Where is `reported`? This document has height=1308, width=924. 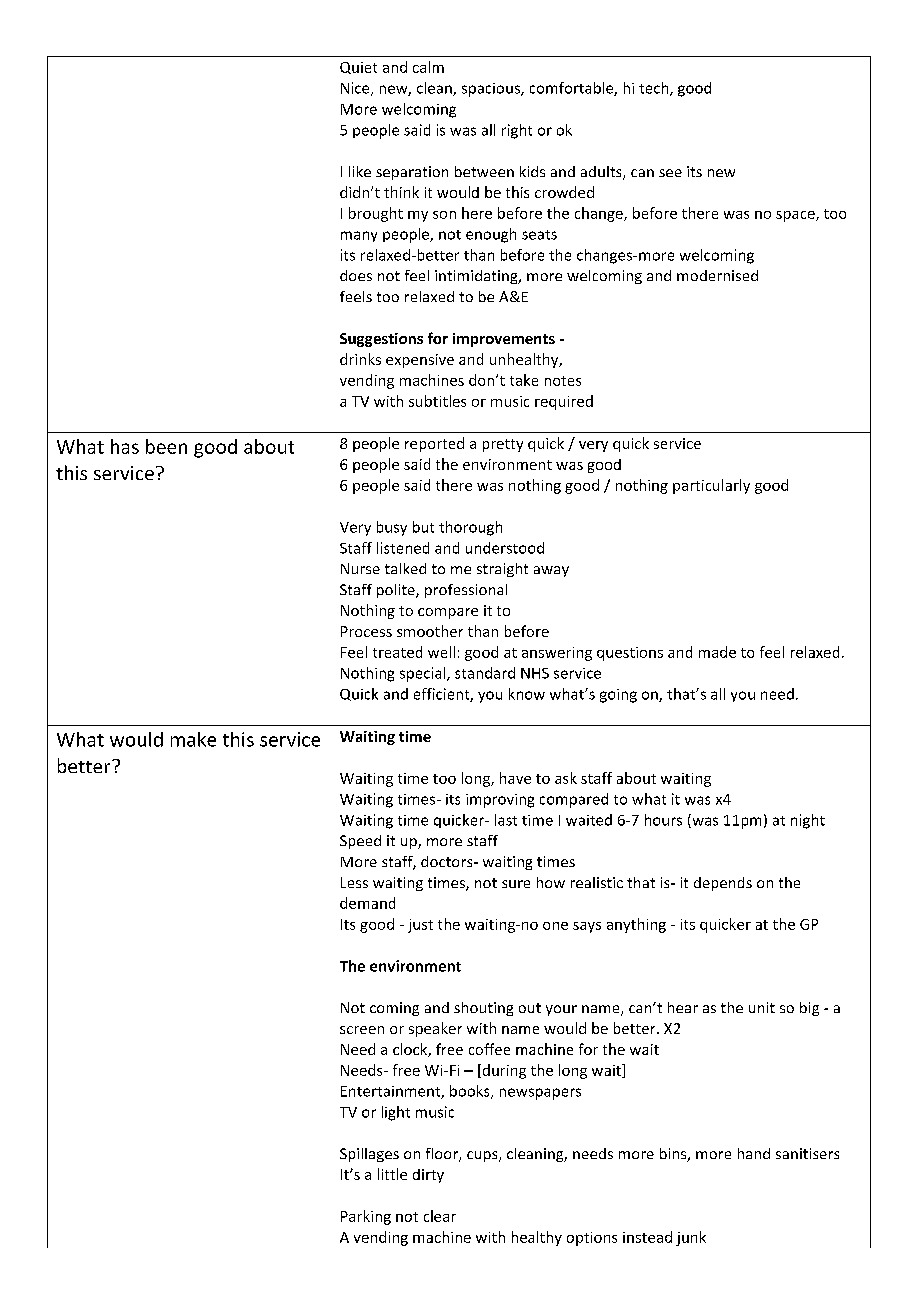
reported is located at coordinates (434, 444).
